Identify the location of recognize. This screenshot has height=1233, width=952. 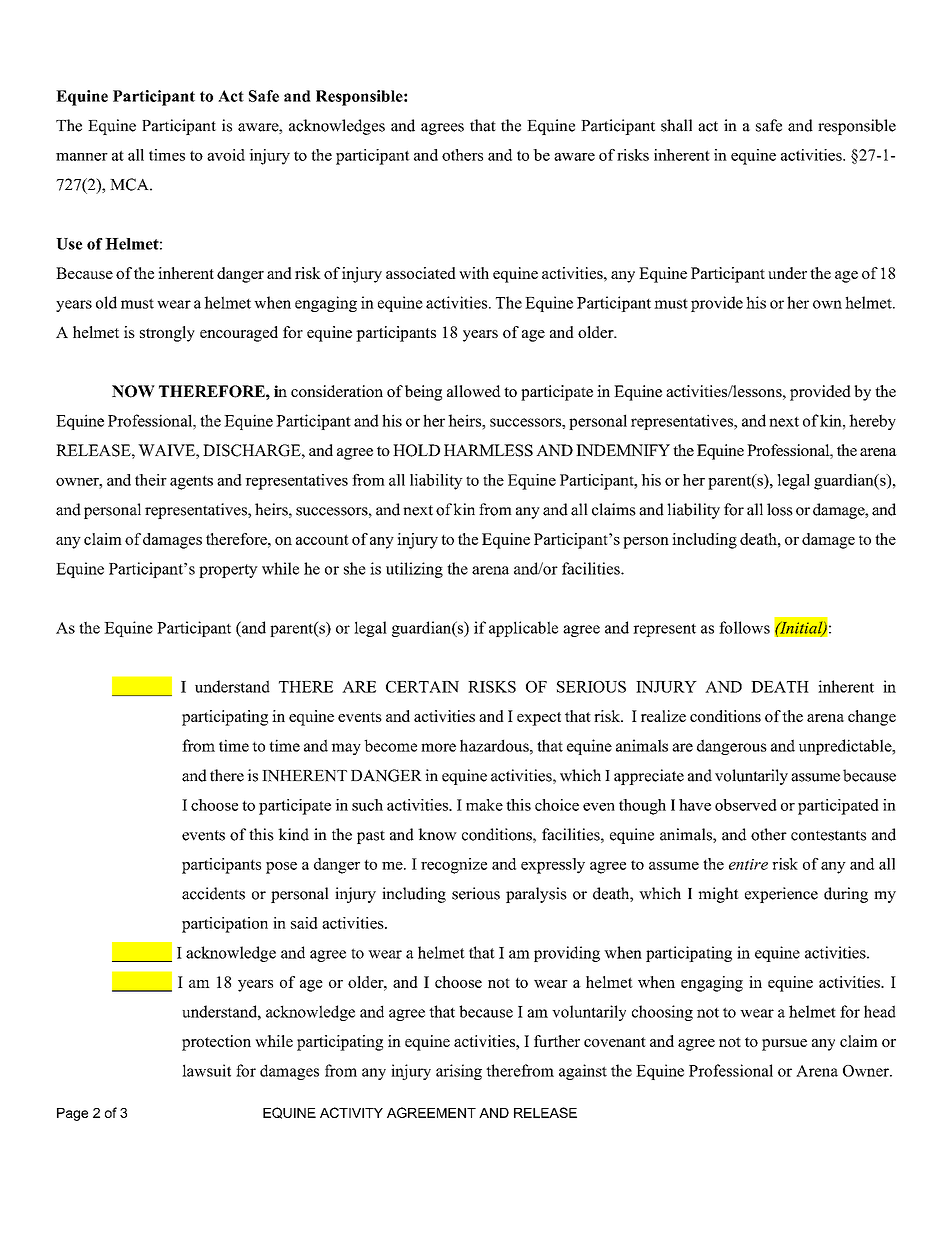
(454, 866).
